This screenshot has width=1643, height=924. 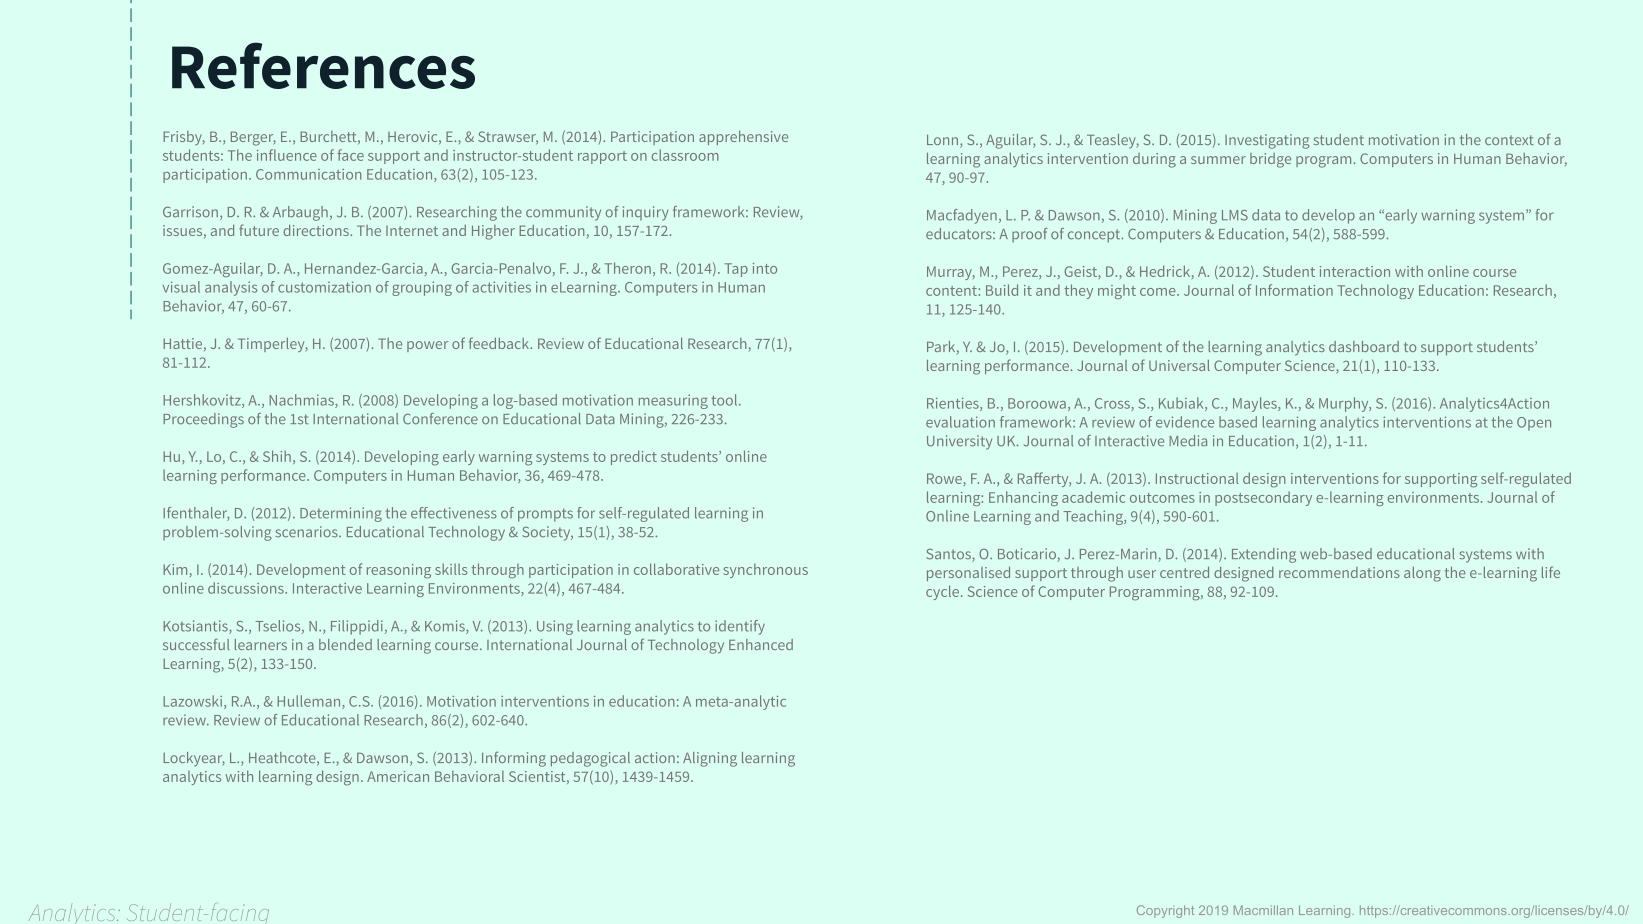 I want to click on Copyright, so click(x=1165, y=911).
